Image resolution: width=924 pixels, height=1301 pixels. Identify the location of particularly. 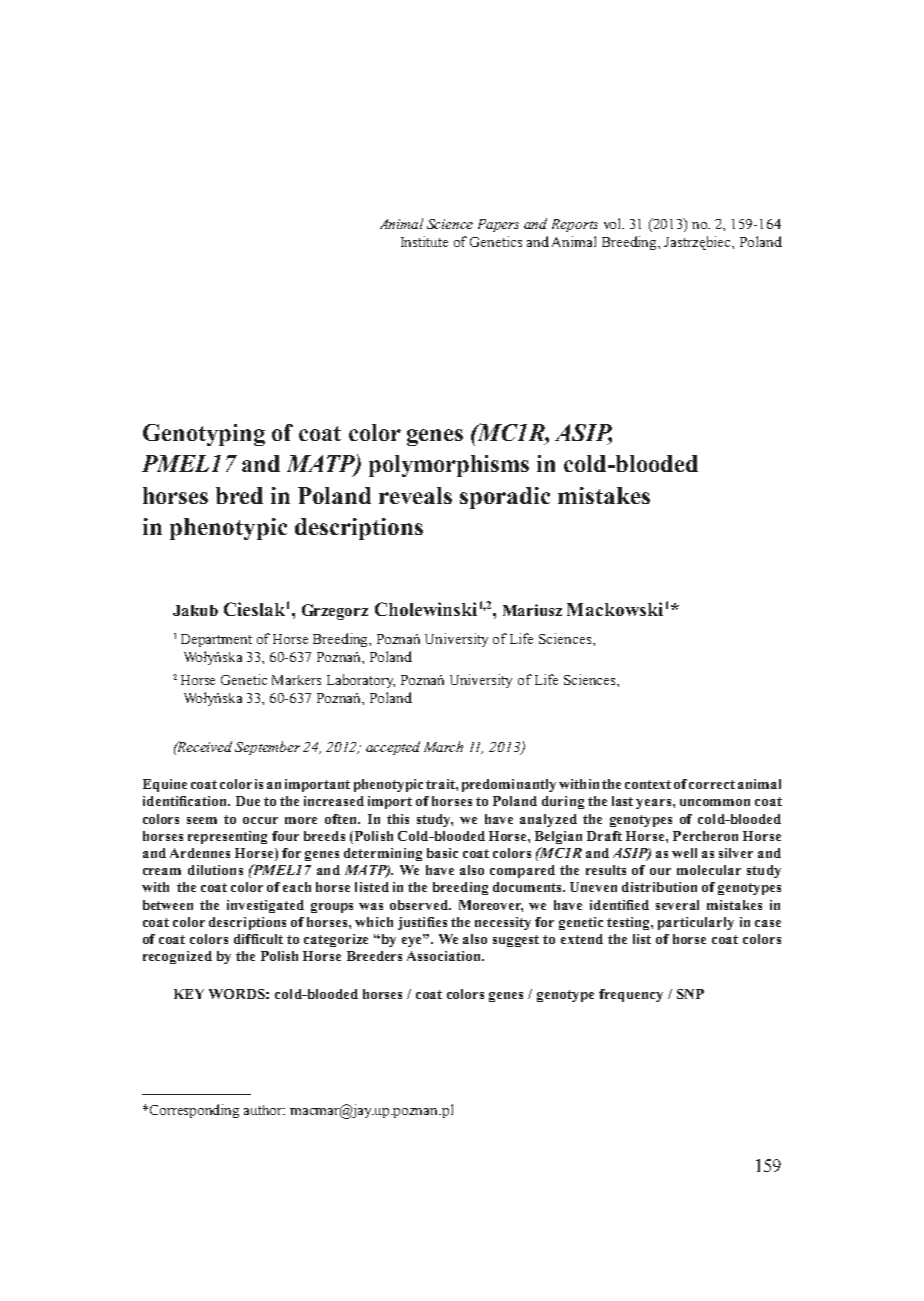
(696, 923).
